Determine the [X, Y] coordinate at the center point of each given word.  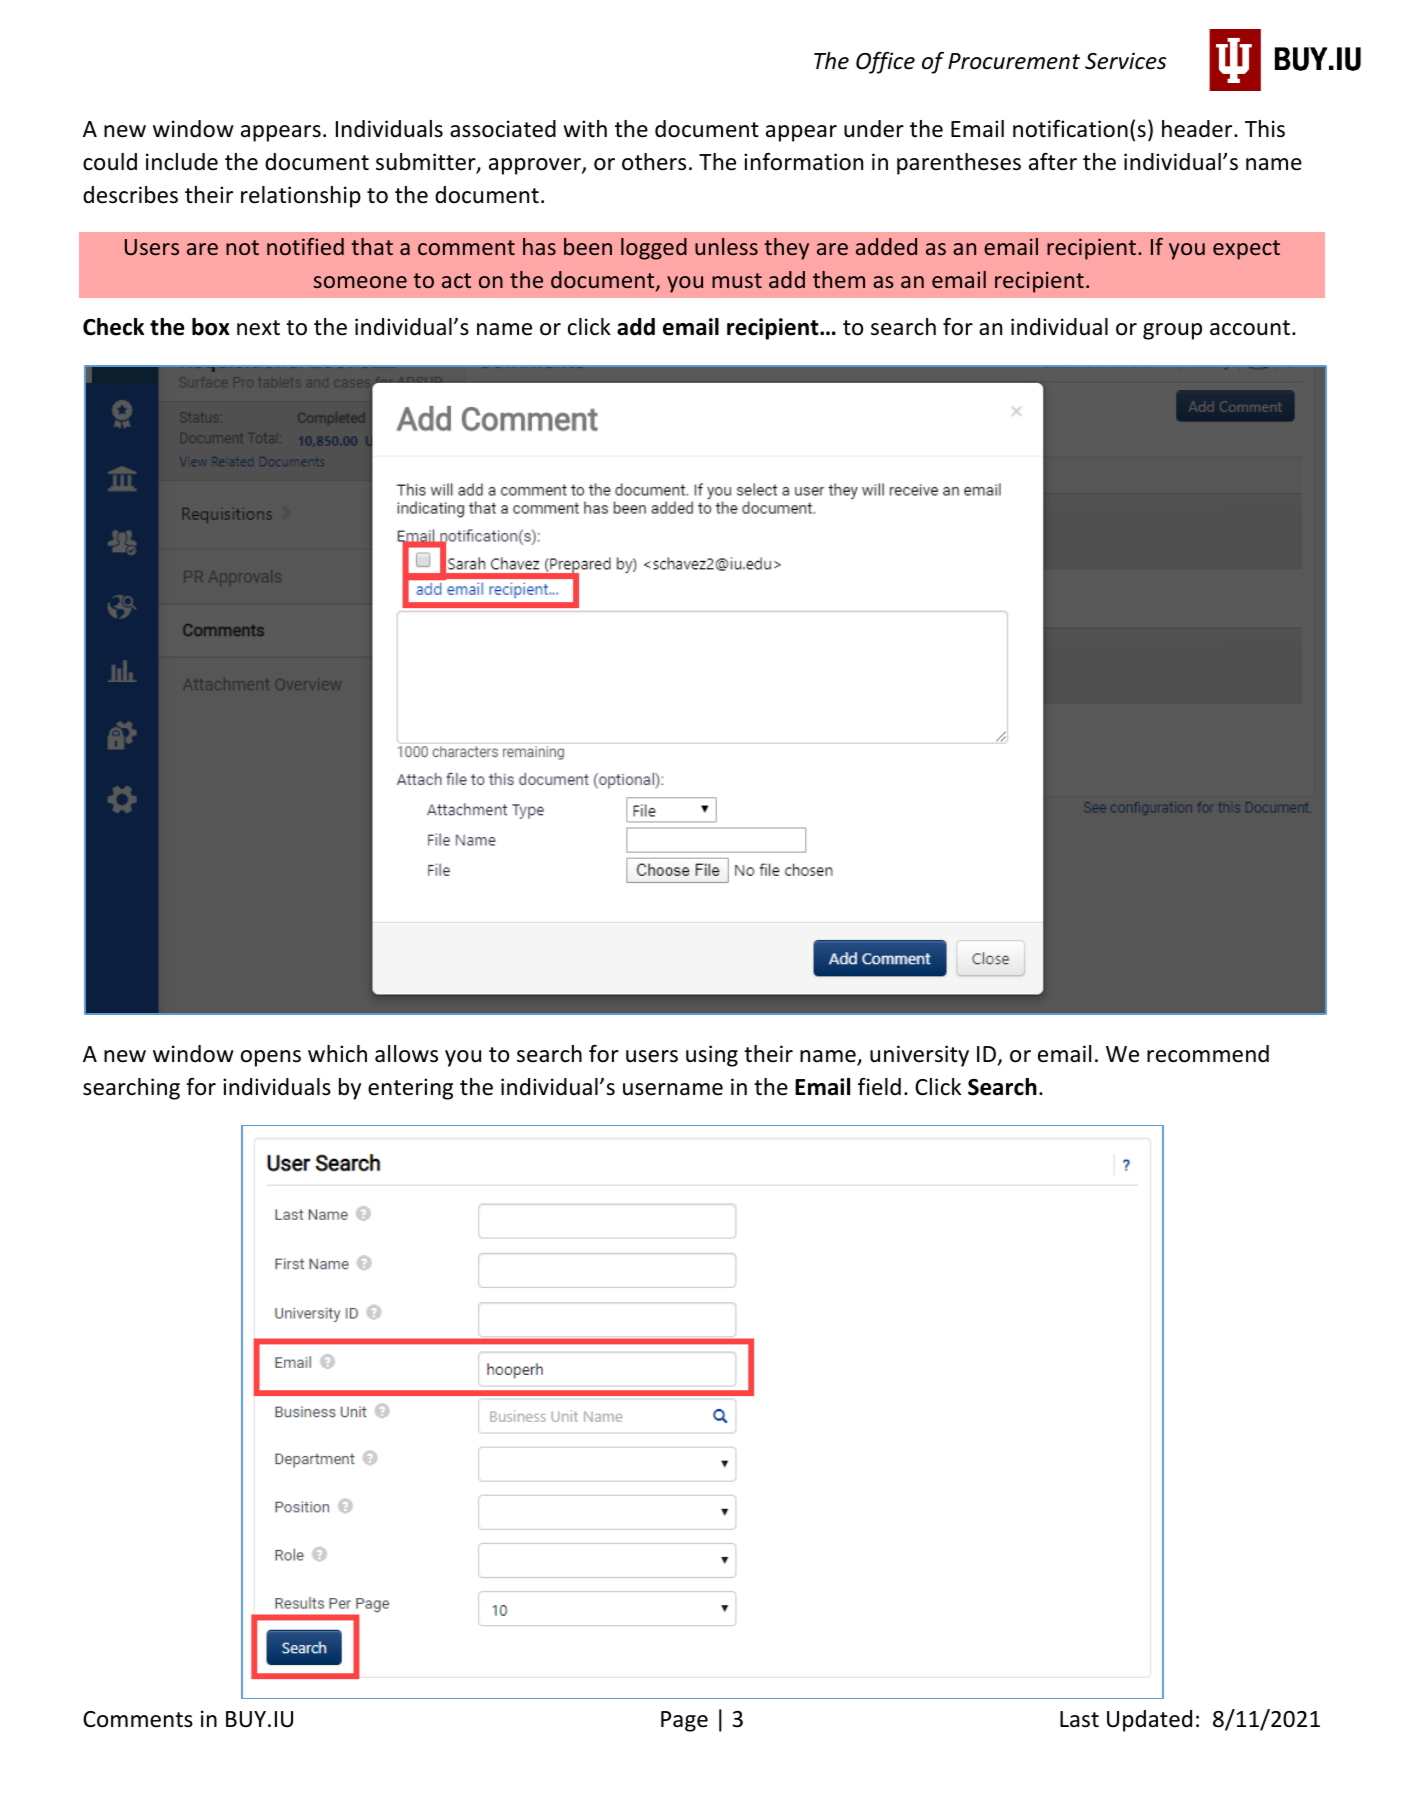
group [1172, 331]
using [712, 1056]
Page [684, 1721]
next [258, 328]
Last [1079, 1719]
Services [1125, 61]
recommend [1208, 1054]
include [182, 162]
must [737, 280]
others [654, 162]
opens [271, 1058]
